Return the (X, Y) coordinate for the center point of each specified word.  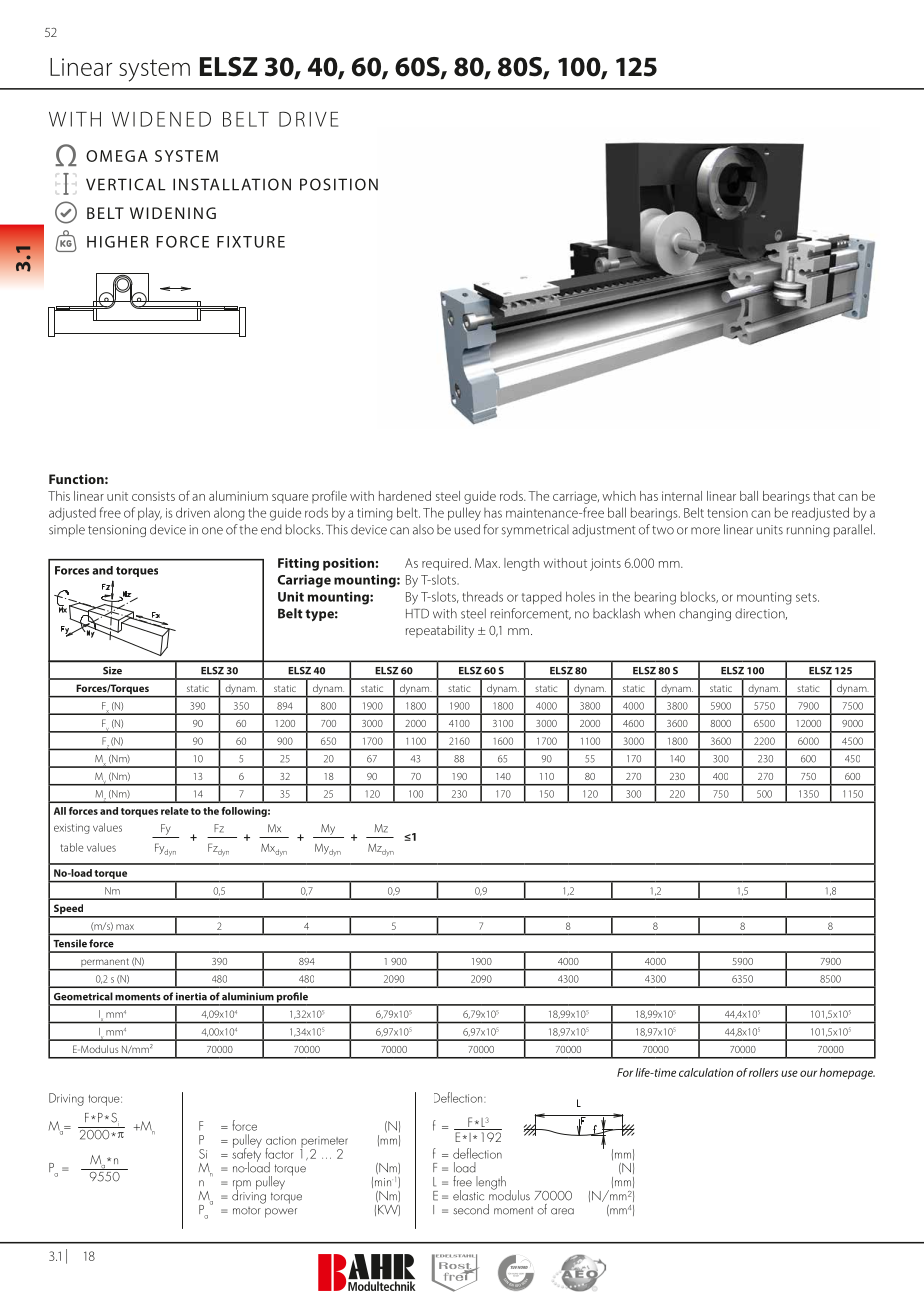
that (824, 496)
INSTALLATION (232, 184)
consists (153, 496)
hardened (405, 496)
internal (682, 496)
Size (112, 670)
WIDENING (173, 213)
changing (705, 614)
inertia (191, 996)
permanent (105, 964)
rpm (242, 1186)
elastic (468, 1195)
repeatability (440, 631)
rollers (763, 1072)
